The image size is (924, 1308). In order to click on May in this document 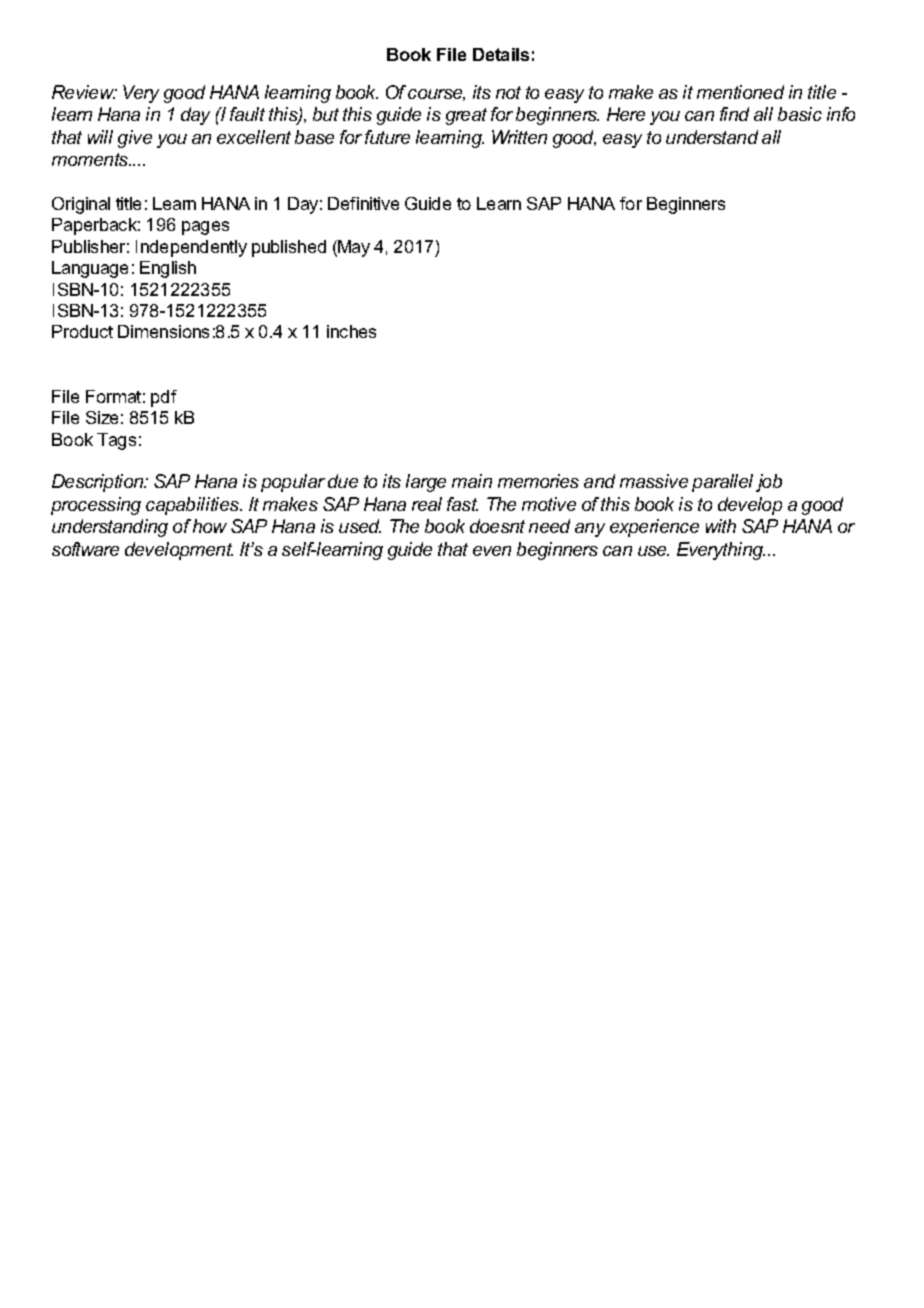, I will do `click(354, 248)`.
